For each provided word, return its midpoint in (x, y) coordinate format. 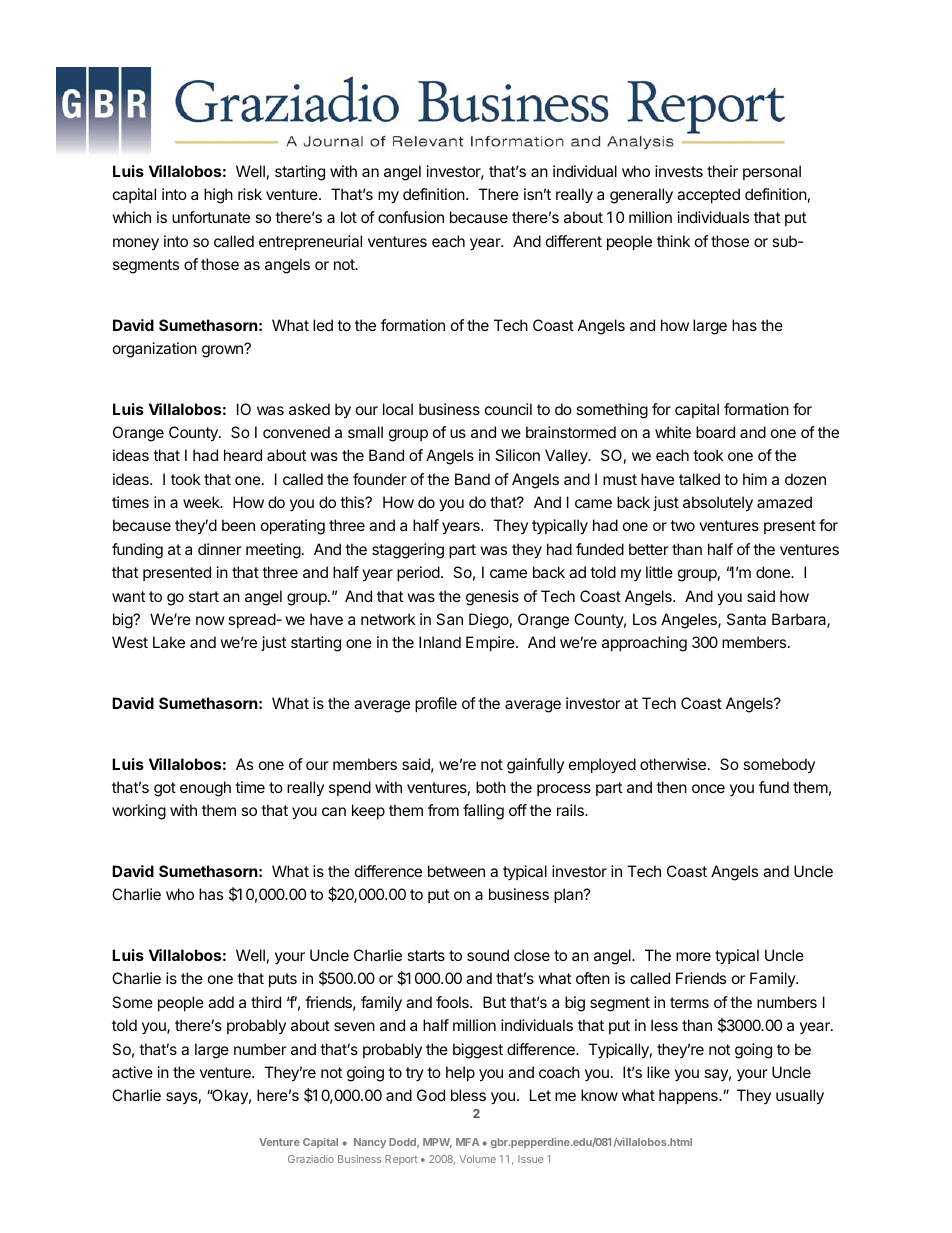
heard (243, 455)
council (508, 409)
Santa (746, 619)
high (218, 196)
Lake (169, 642)
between (456, 871)
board (715, 432)
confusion (411, 217)
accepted (708, 195)
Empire (491, 643)
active (132, 1072)
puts (283, 980)
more (693, 956)
